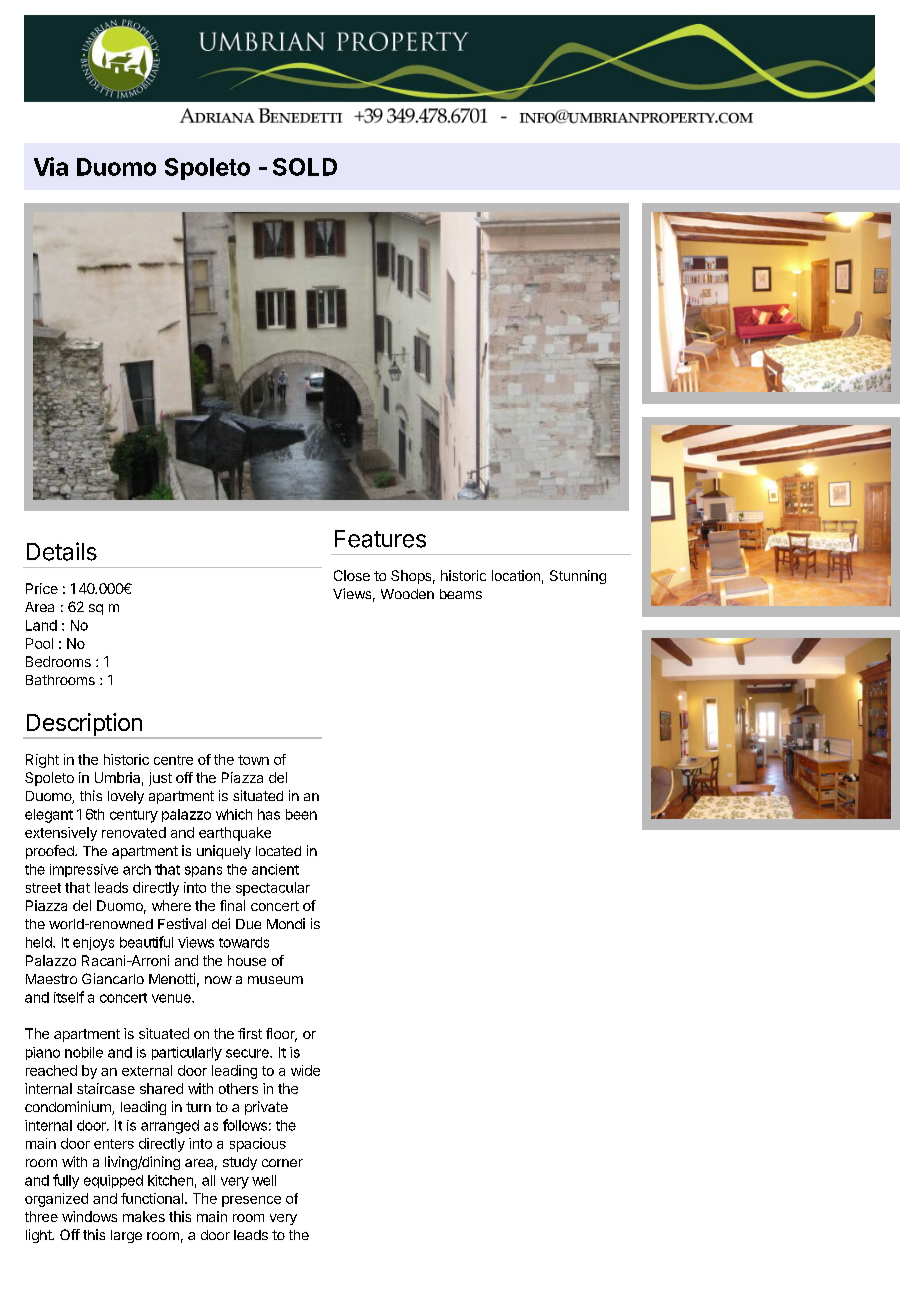 The width and height of the screenshot is (924, 1308). What do you see at coordinates (516, 575) in the screenshot?
I see `location` at bounding box center [516, 575].
